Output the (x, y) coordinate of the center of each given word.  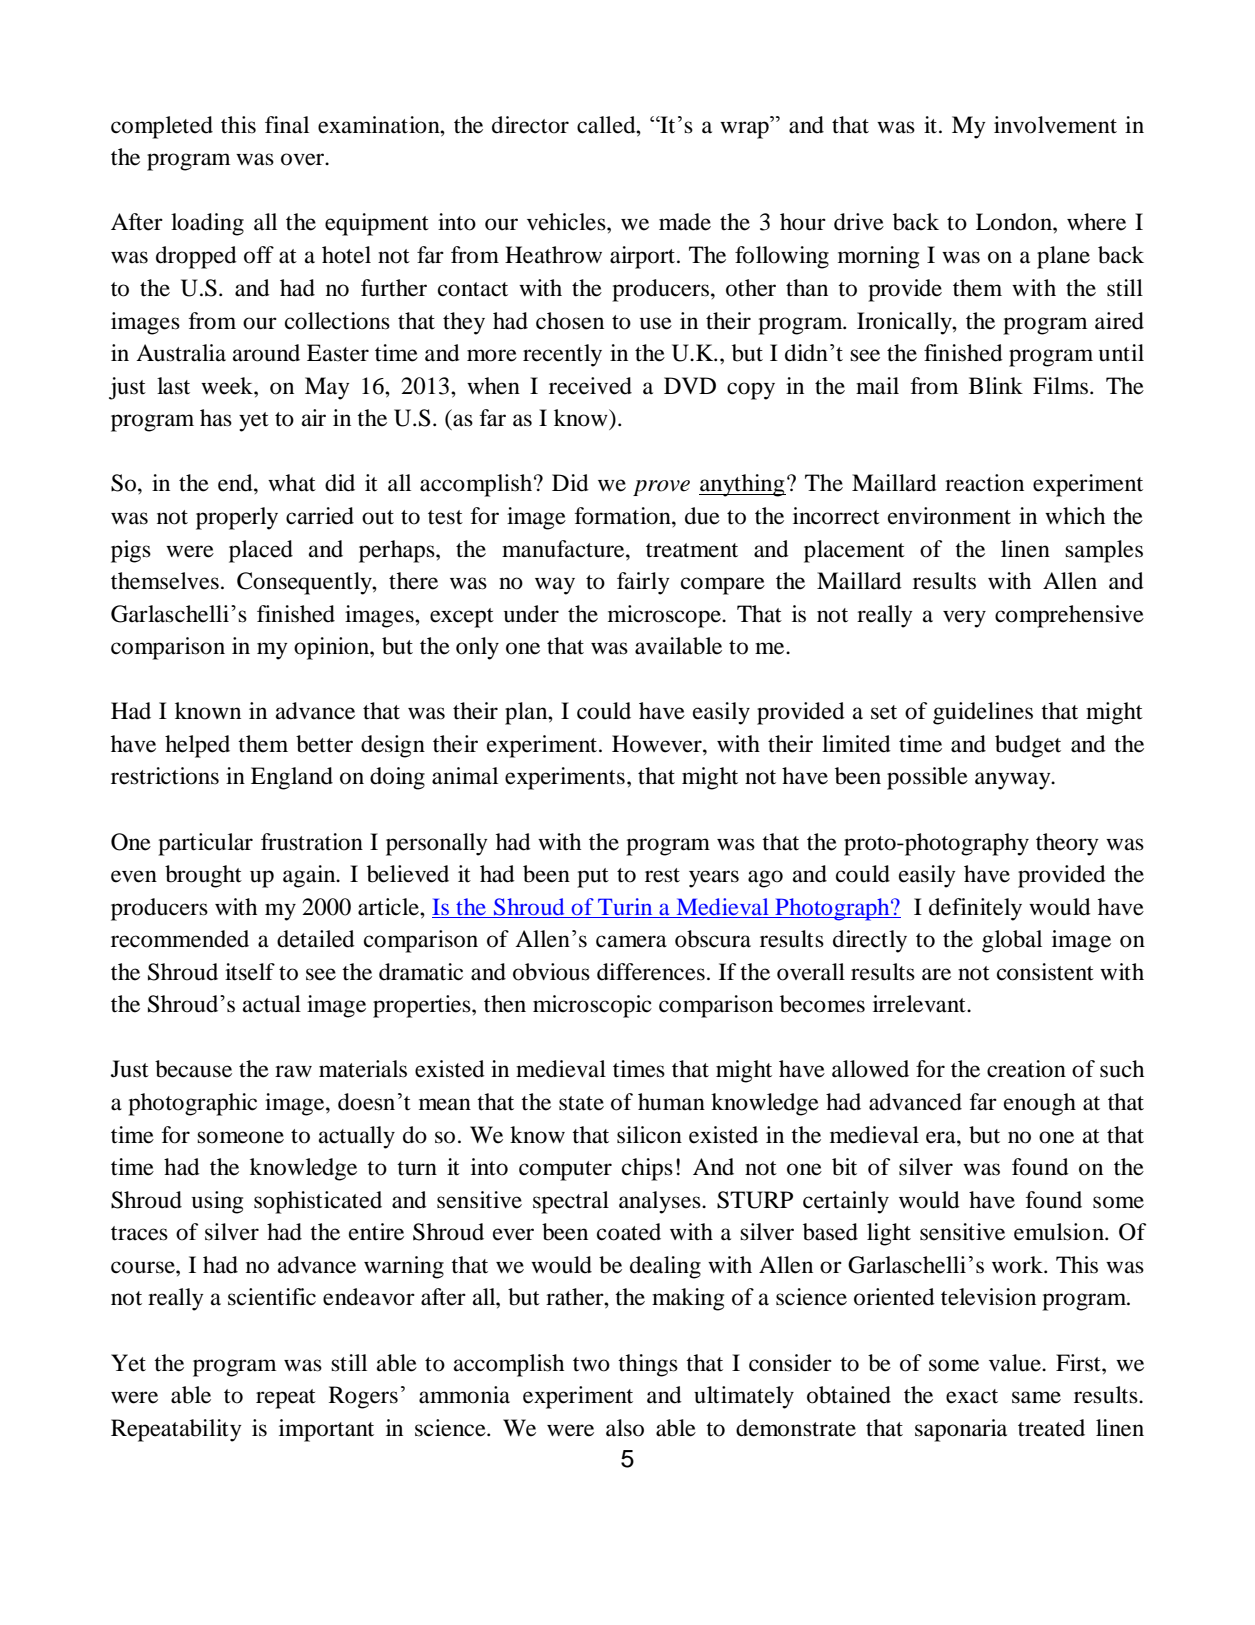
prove (661, 488)
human (671, 1102)
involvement (1055, 125)
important (326, 1430)
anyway (1014, 781)
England (292, 778)
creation (1026, 1069)
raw (293, 1071)
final (287, 125)
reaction (984, 483)
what (292, 483)
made (685, 222)
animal (465, 776)
